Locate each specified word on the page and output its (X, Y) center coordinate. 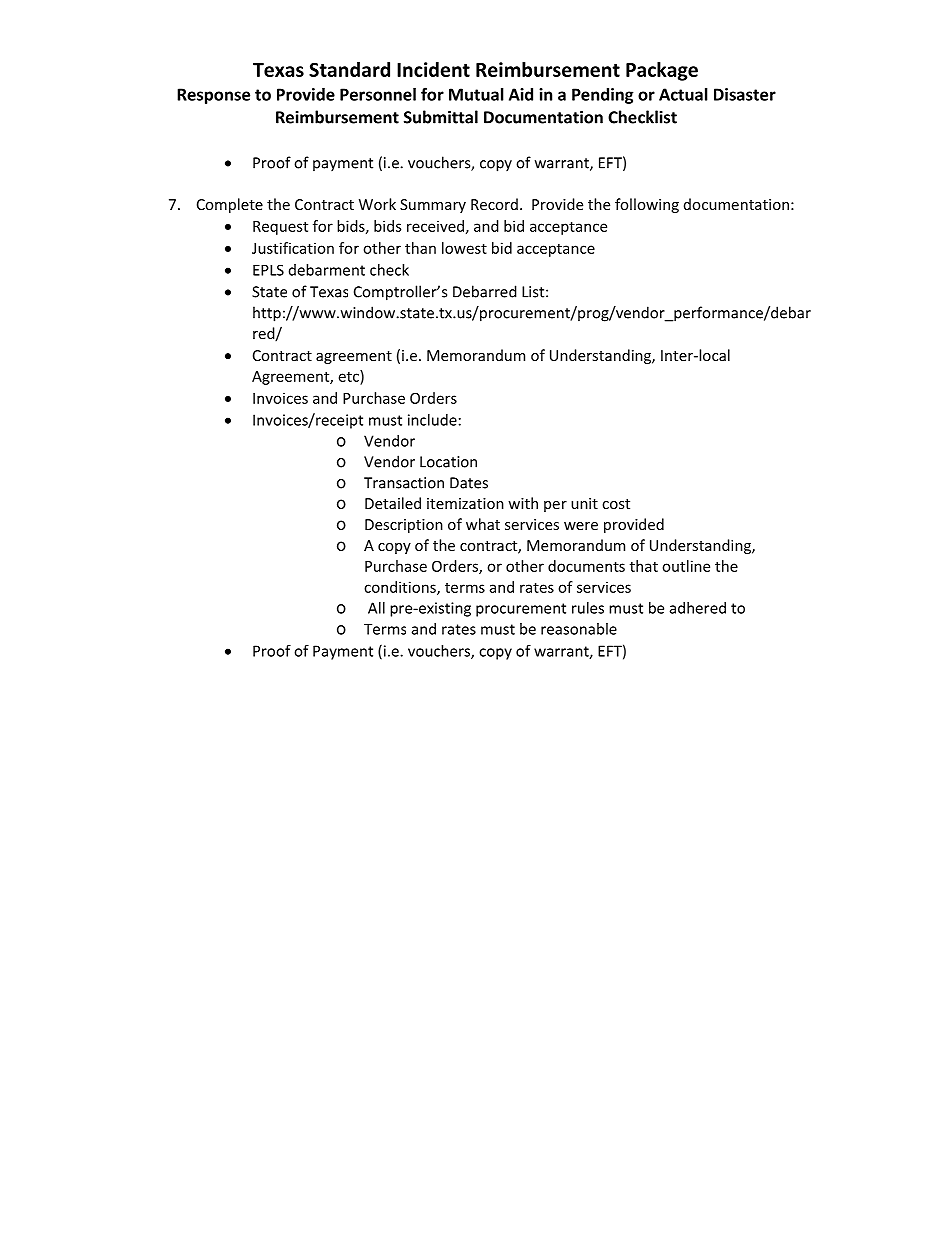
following (647, 205)
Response (213, 96)
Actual (683, 94)
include (432, 420)
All (376, 608)
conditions (401, 588)
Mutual (476, 94)
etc (350, 376)
